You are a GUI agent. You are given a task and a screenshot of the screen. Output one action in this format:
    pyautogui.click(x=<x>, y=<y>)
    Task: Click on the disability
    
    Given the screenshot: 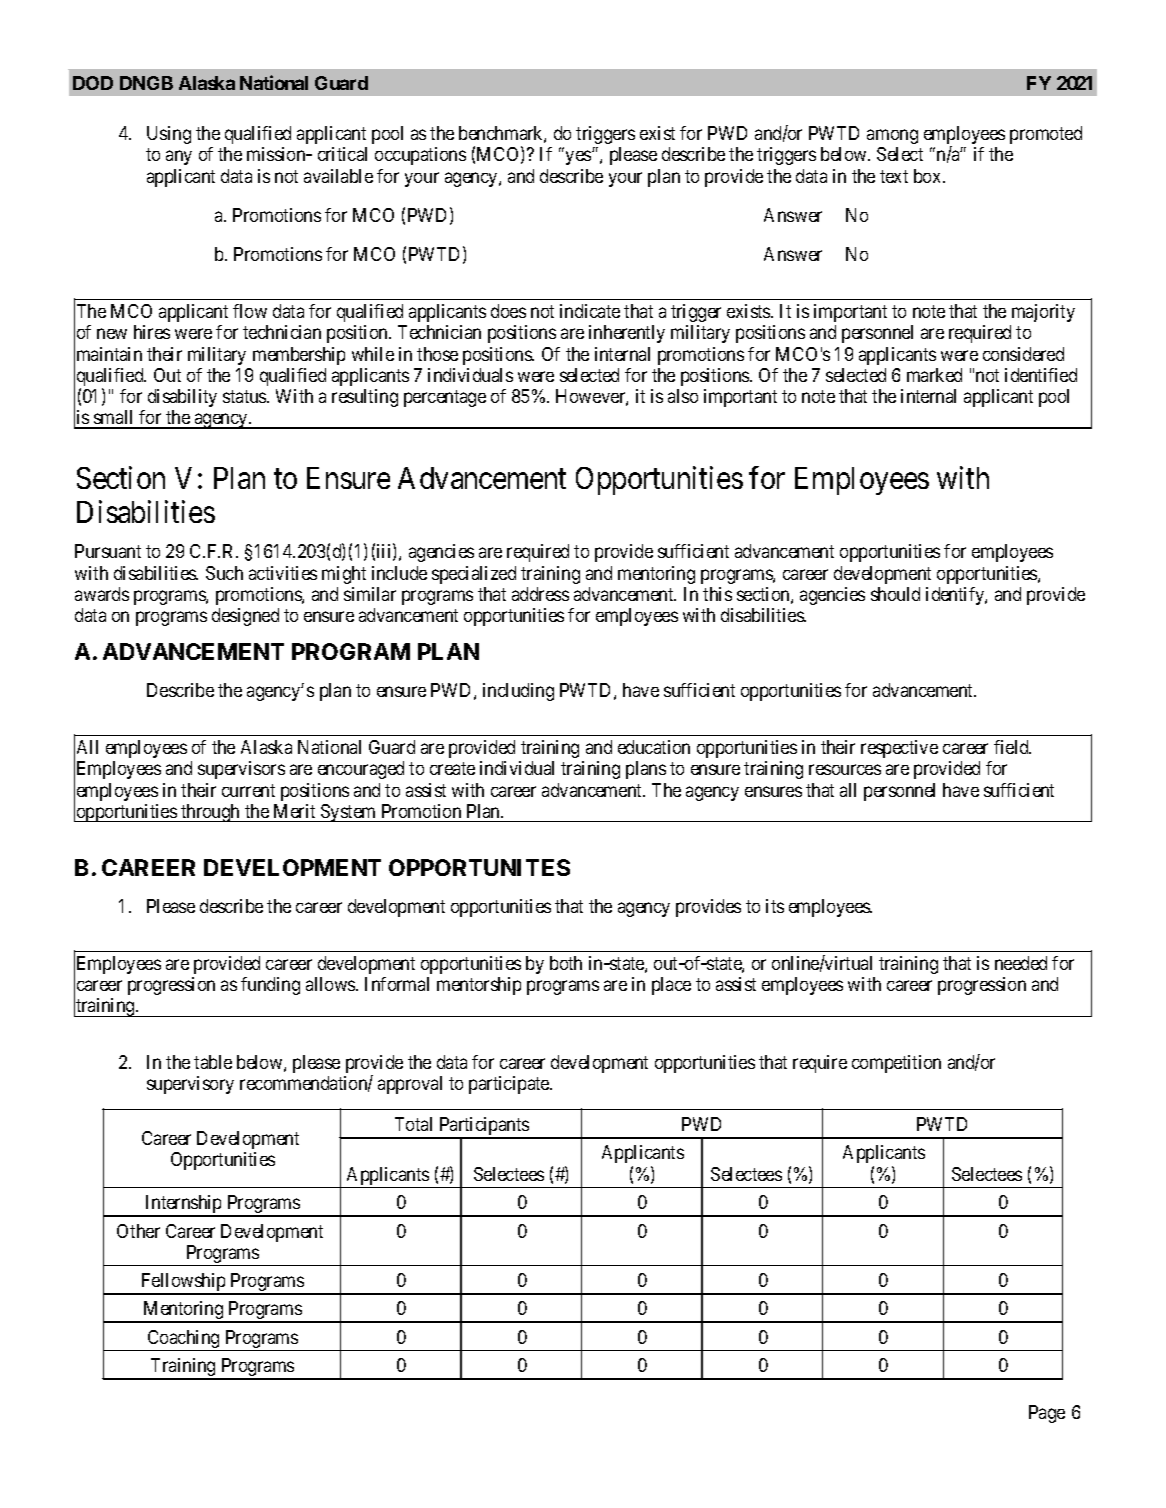 What is the action you would take?
    pyautogui.click(x=182, y=398)
